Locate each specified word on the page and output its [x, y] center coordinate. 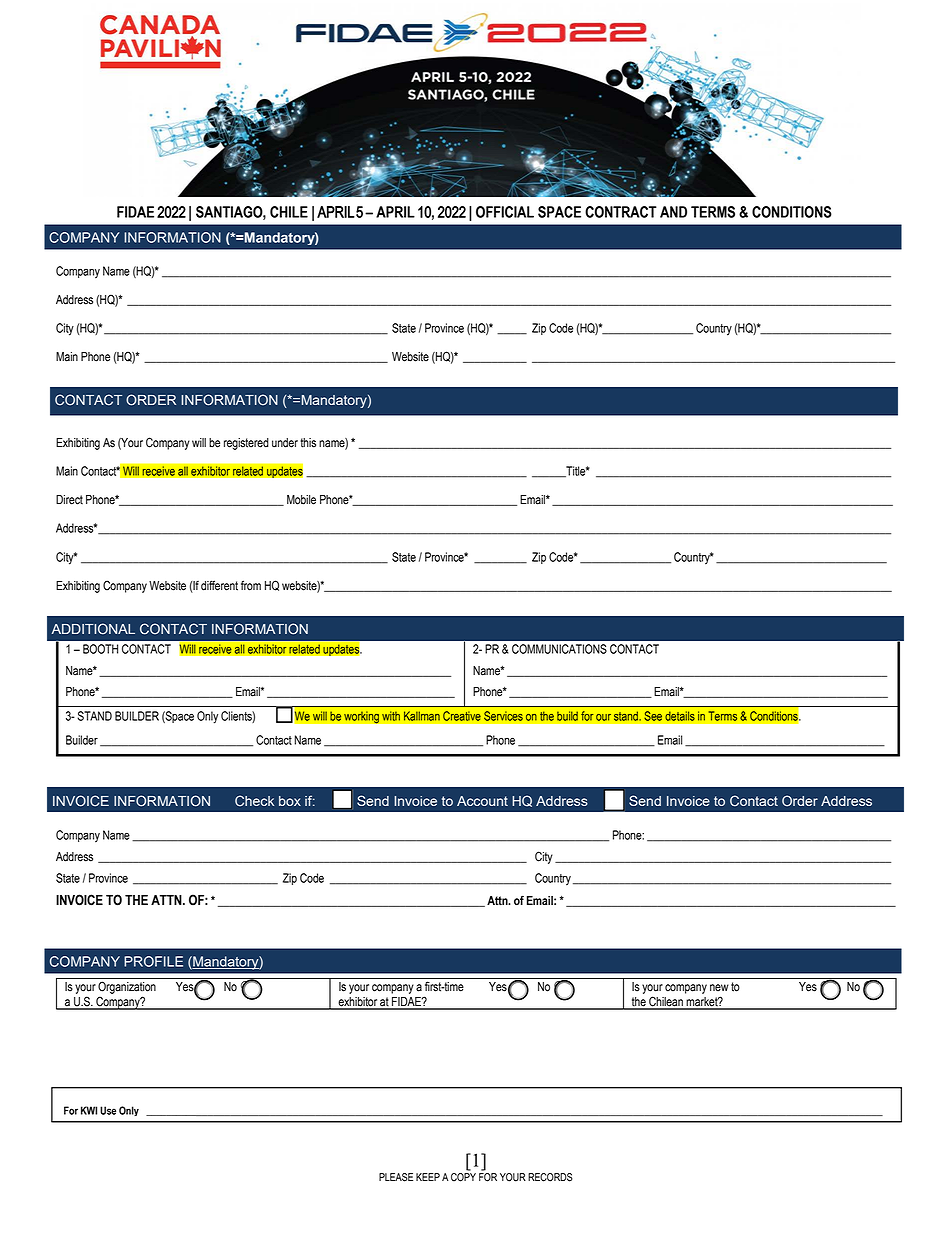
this [308, 443]
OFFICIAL [505, 212]
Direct [69, 500]
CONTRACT [621, 212]
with [391, 716]
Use [108, 1110]
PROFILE [153, 961]
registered [246, 444]
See [653, 716]
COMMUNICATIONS [559, 649]
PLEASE [396, 1177]
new [719, 988]
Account [482, 801]
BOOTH [100, 649]
